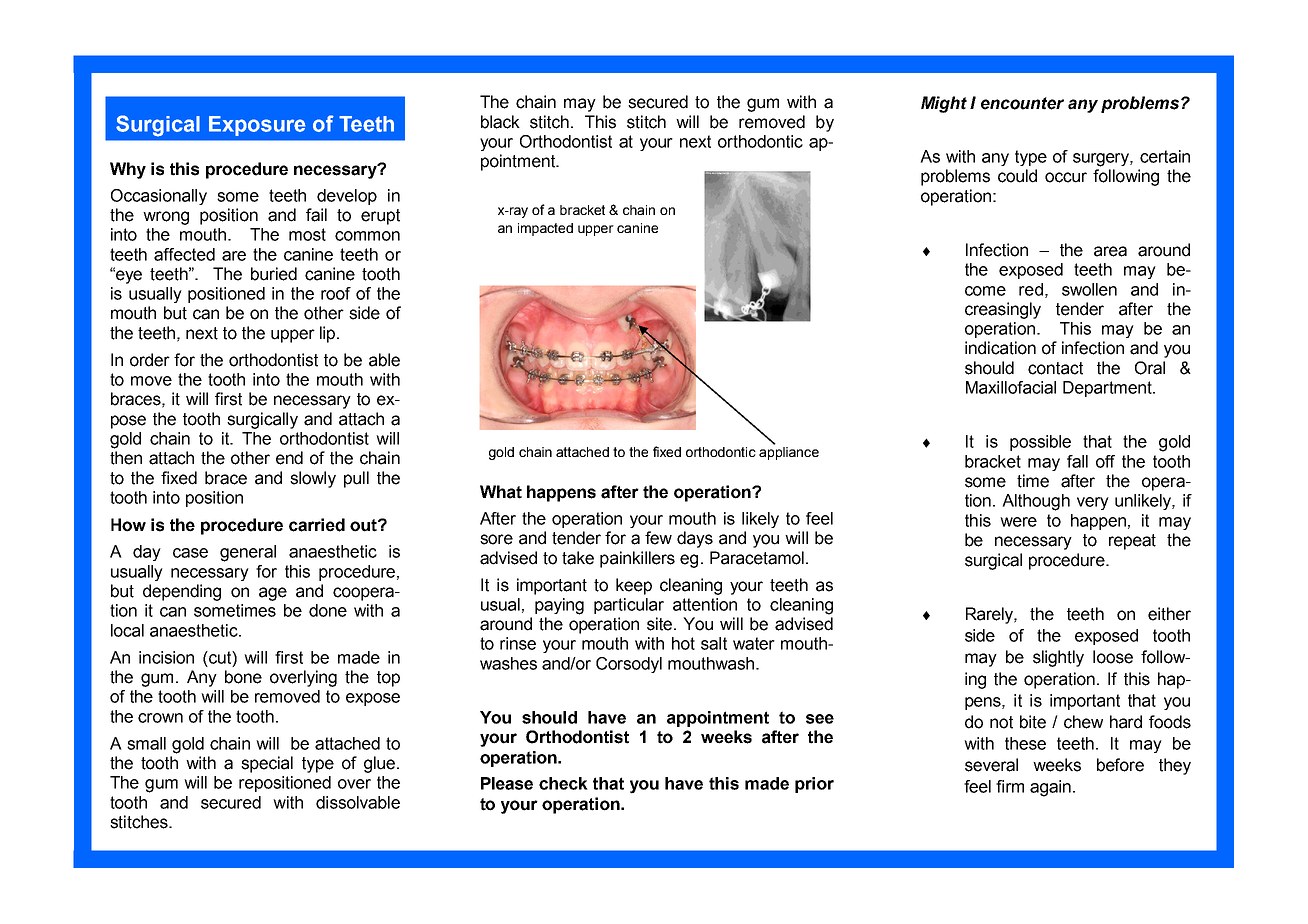  Describe the element at coordinates (1040, 443) in the screenshot. I see `possible` at that location.
